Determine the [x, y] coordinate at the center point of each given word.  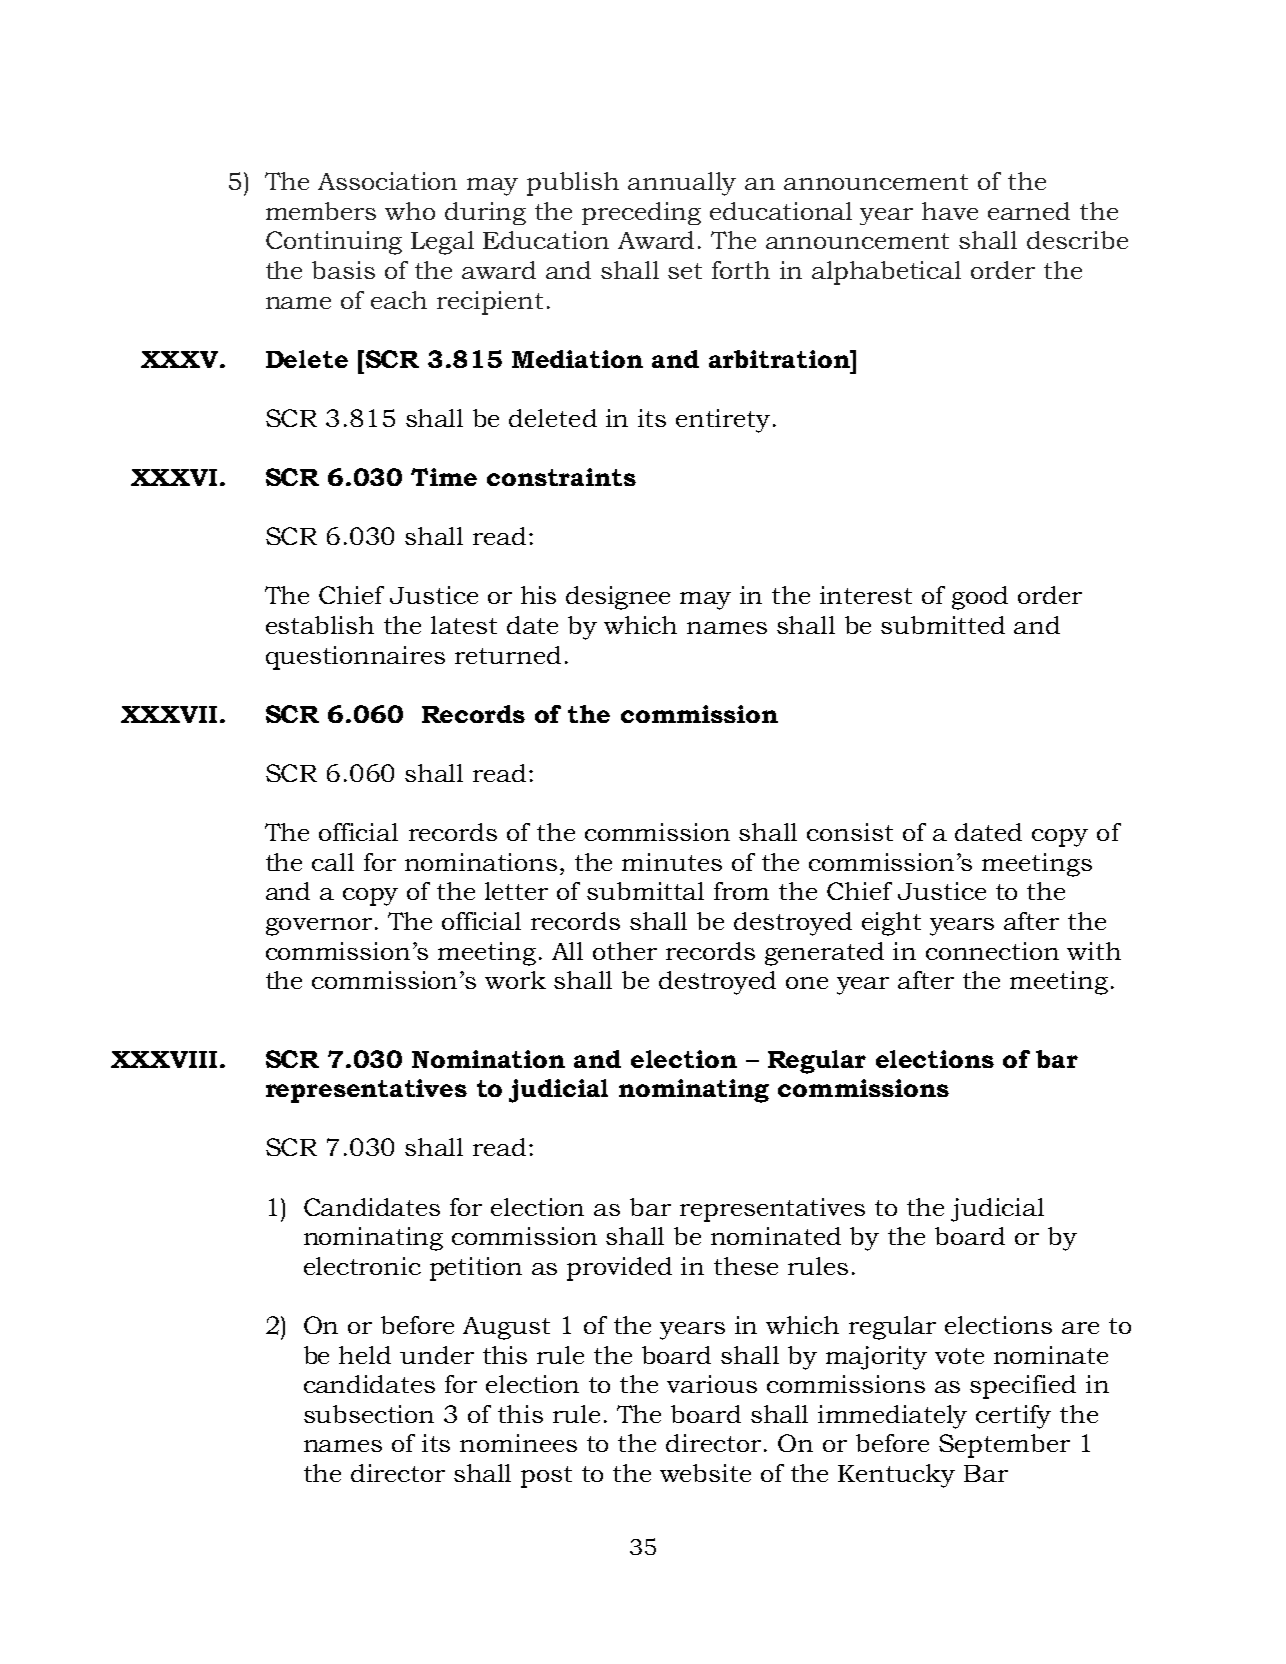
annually [682, 184]
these [746, 1266]
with [1094, 951]
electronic [362, 1266]
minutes [672, 862]
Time [444, 477]
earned [1029, 211]
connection [992, 951]
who [410, 211]
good [980, 598]
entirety [723, 421]
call [333, 862]
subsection [369, 1414]
